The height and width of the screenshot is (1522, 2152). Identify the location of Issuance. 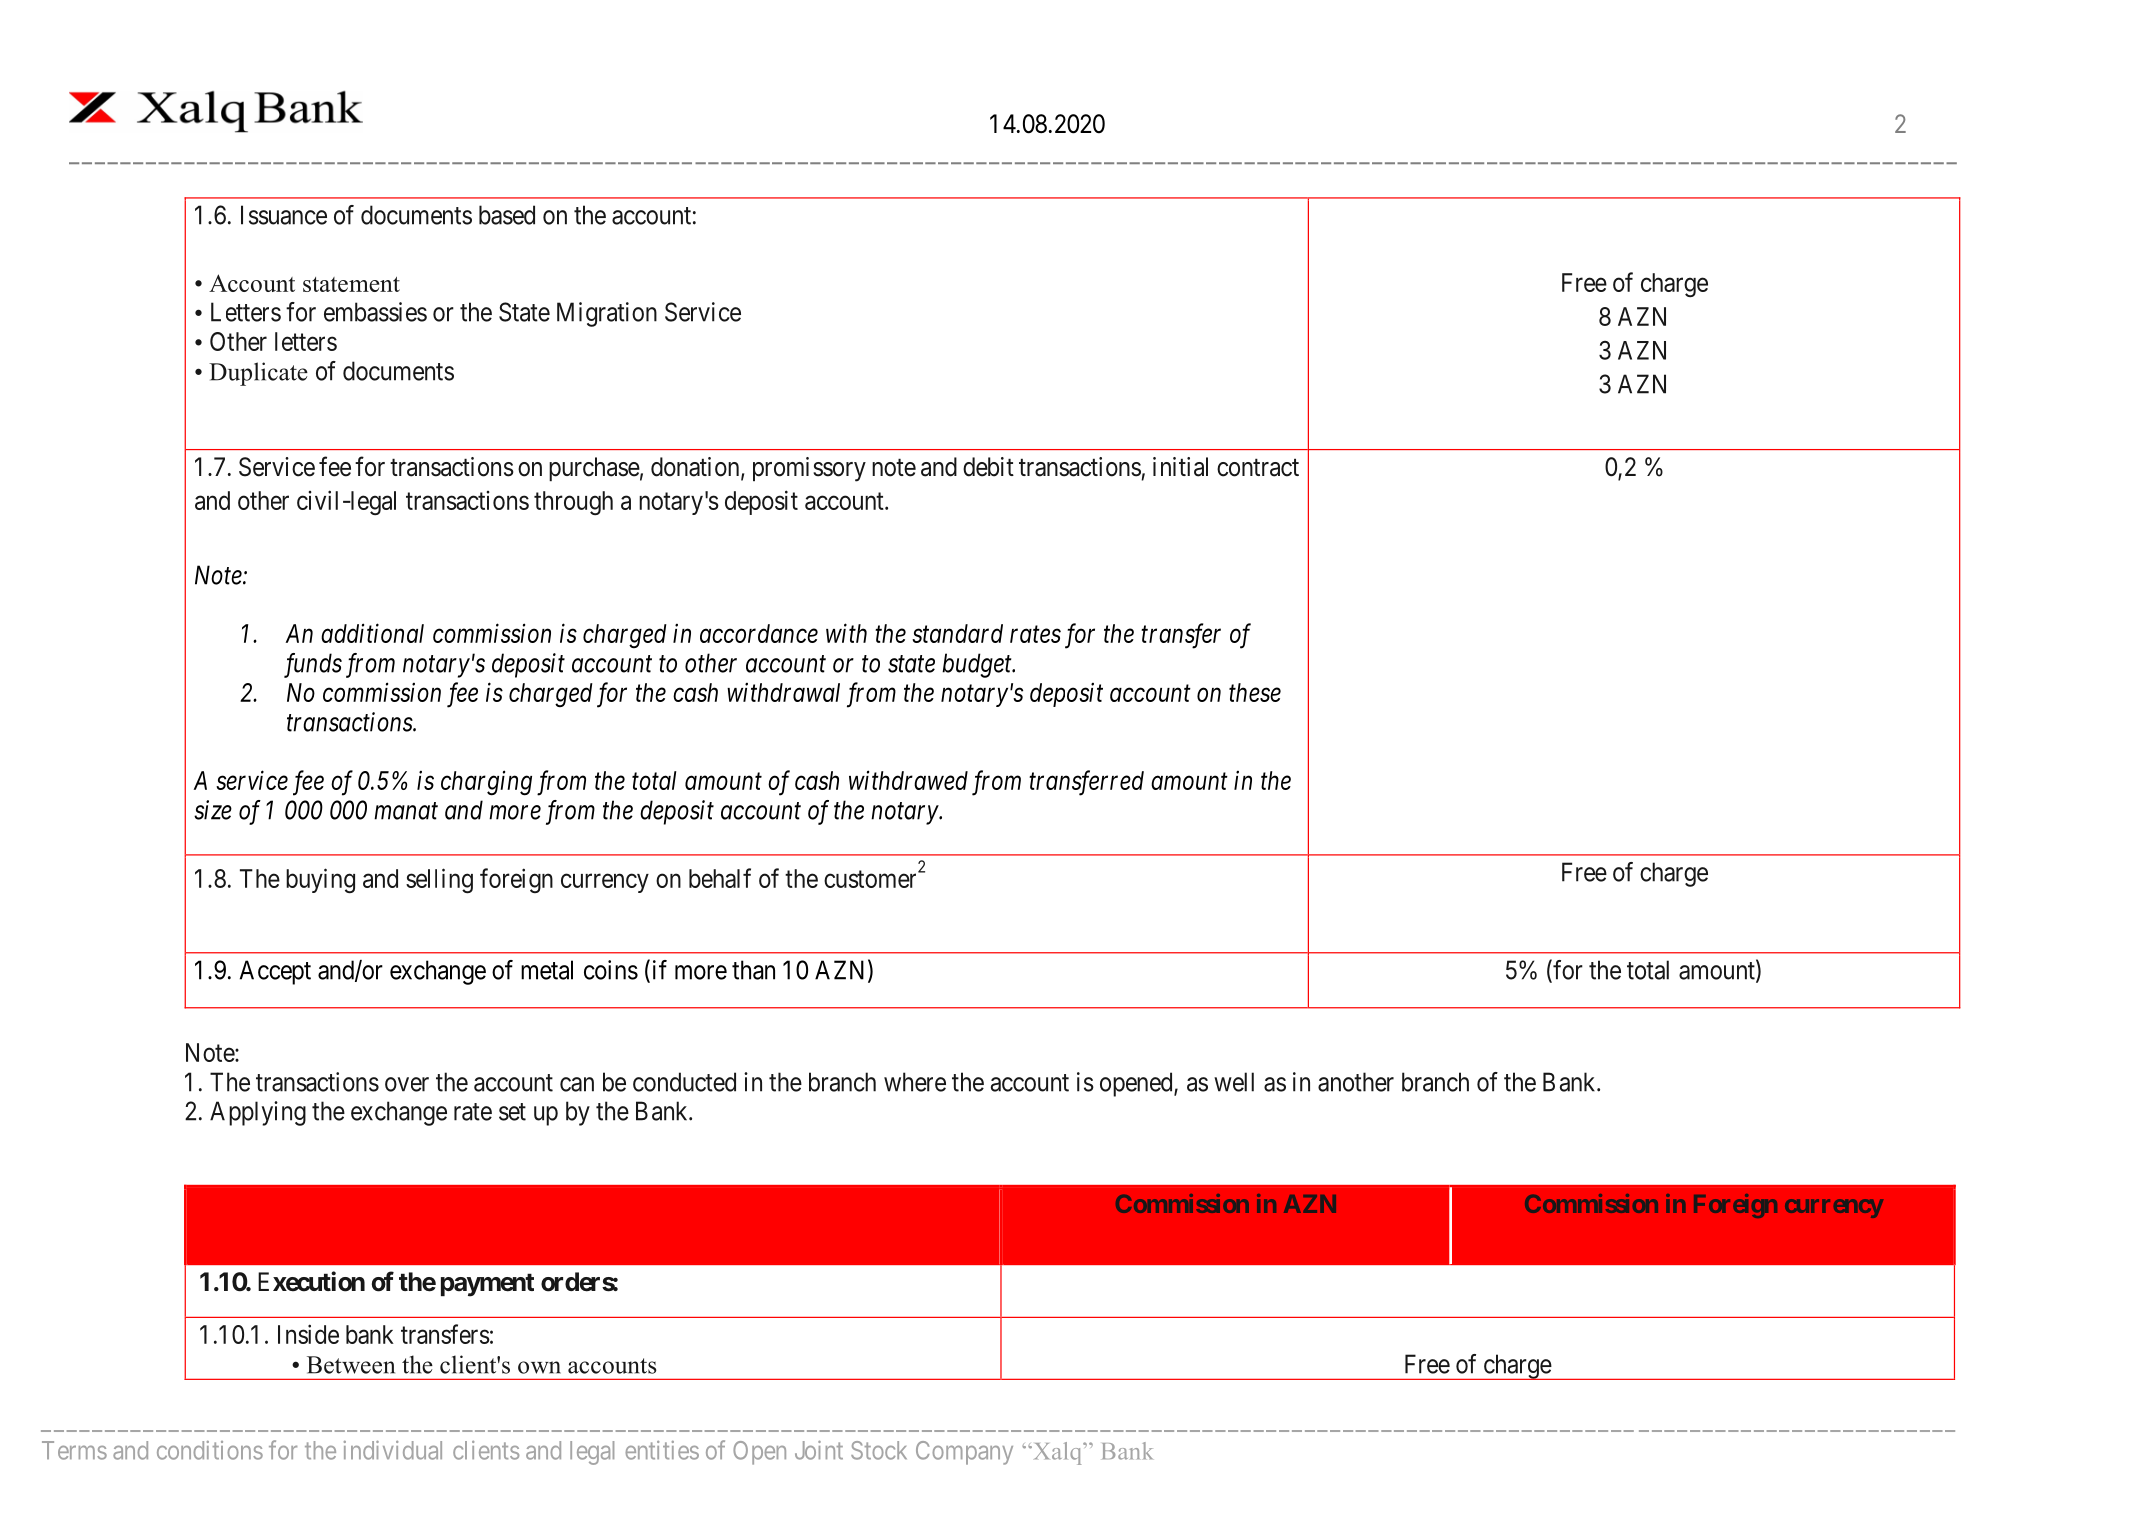
(284, 215).
